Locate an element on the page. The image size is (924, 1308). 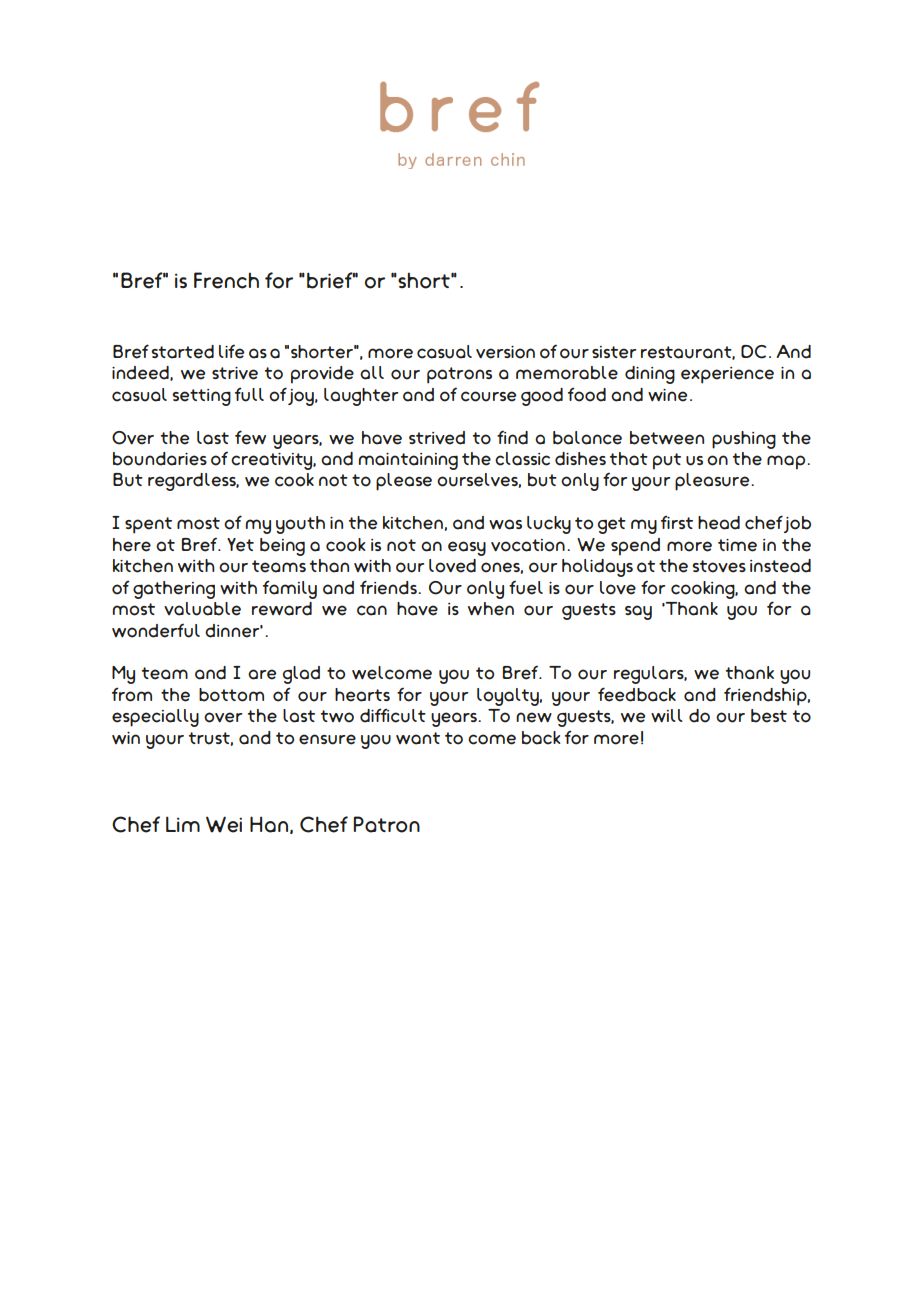
wonderful is located at coordinates (156, 630).
